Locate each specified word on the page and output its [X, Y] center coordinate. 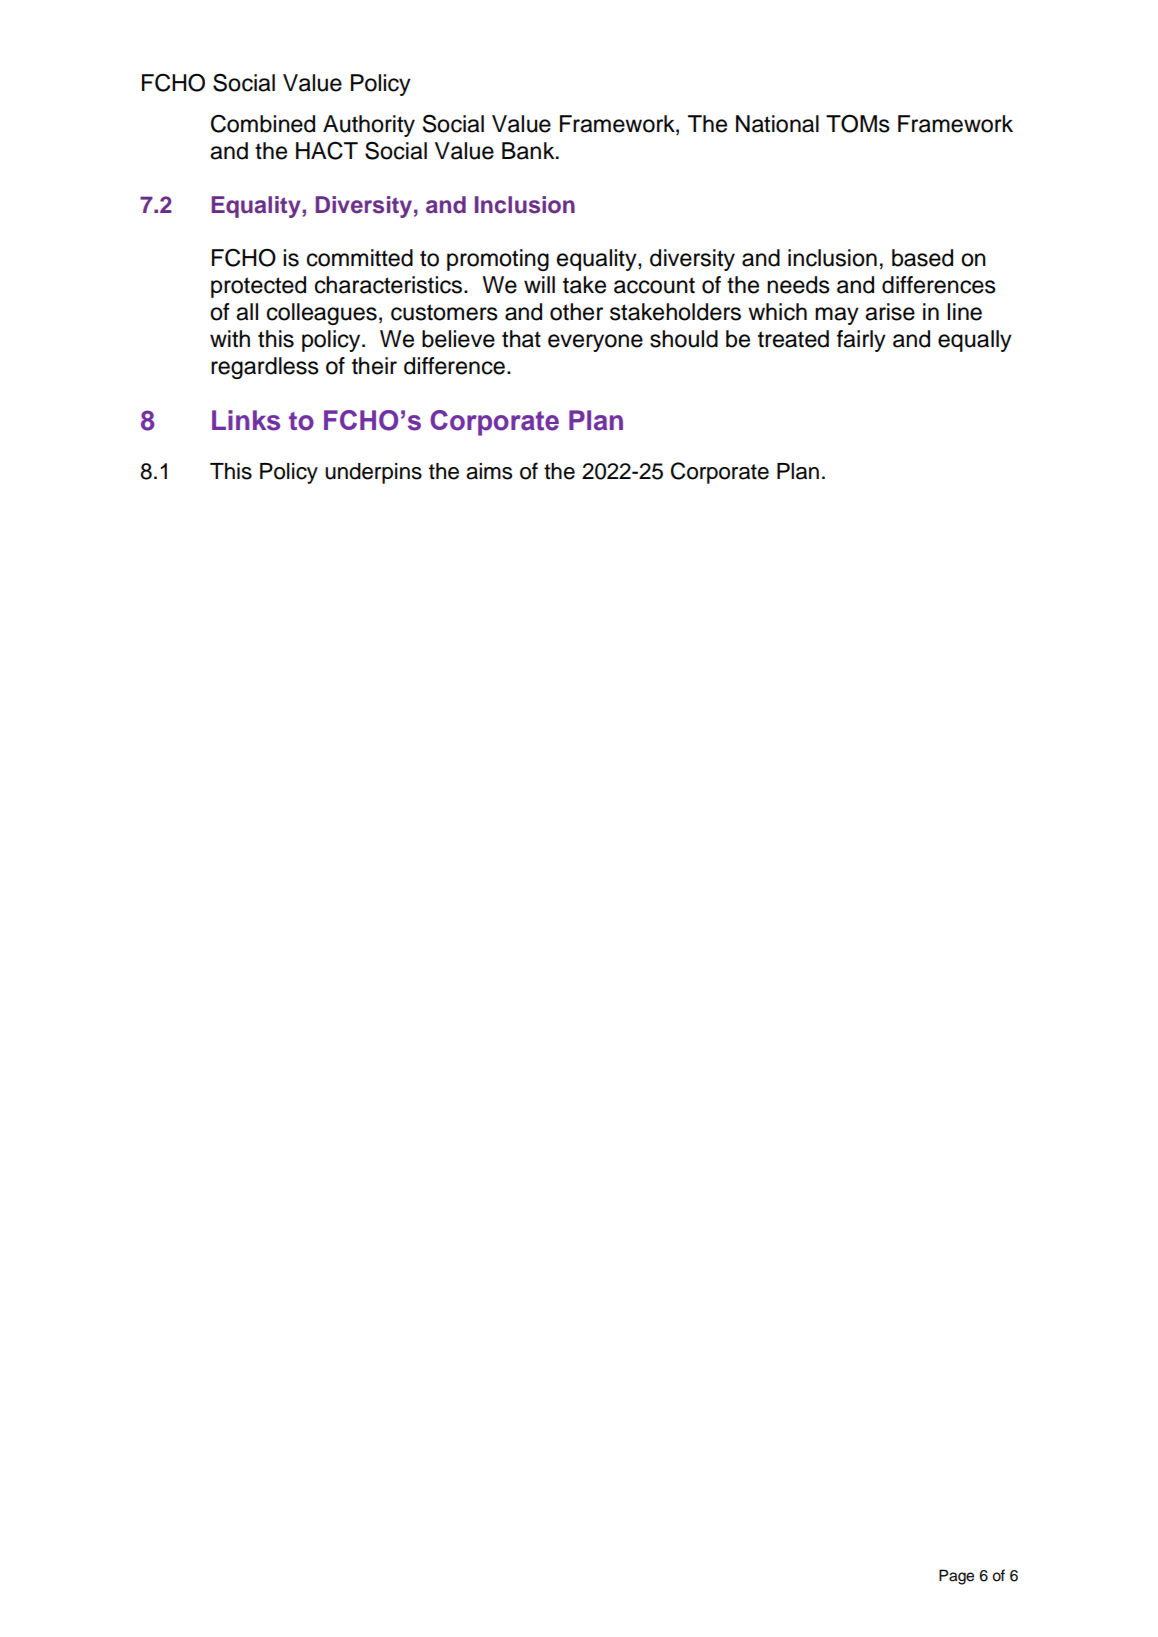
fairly [861, 341]
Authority [369, 126]
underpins [373, 473]
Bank [529, 151]
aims [489, 471]
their [374, 366]
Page [956, 1577]
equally [975, 341]
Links [246, 420]
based [922, 258]
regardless [265, 368]
